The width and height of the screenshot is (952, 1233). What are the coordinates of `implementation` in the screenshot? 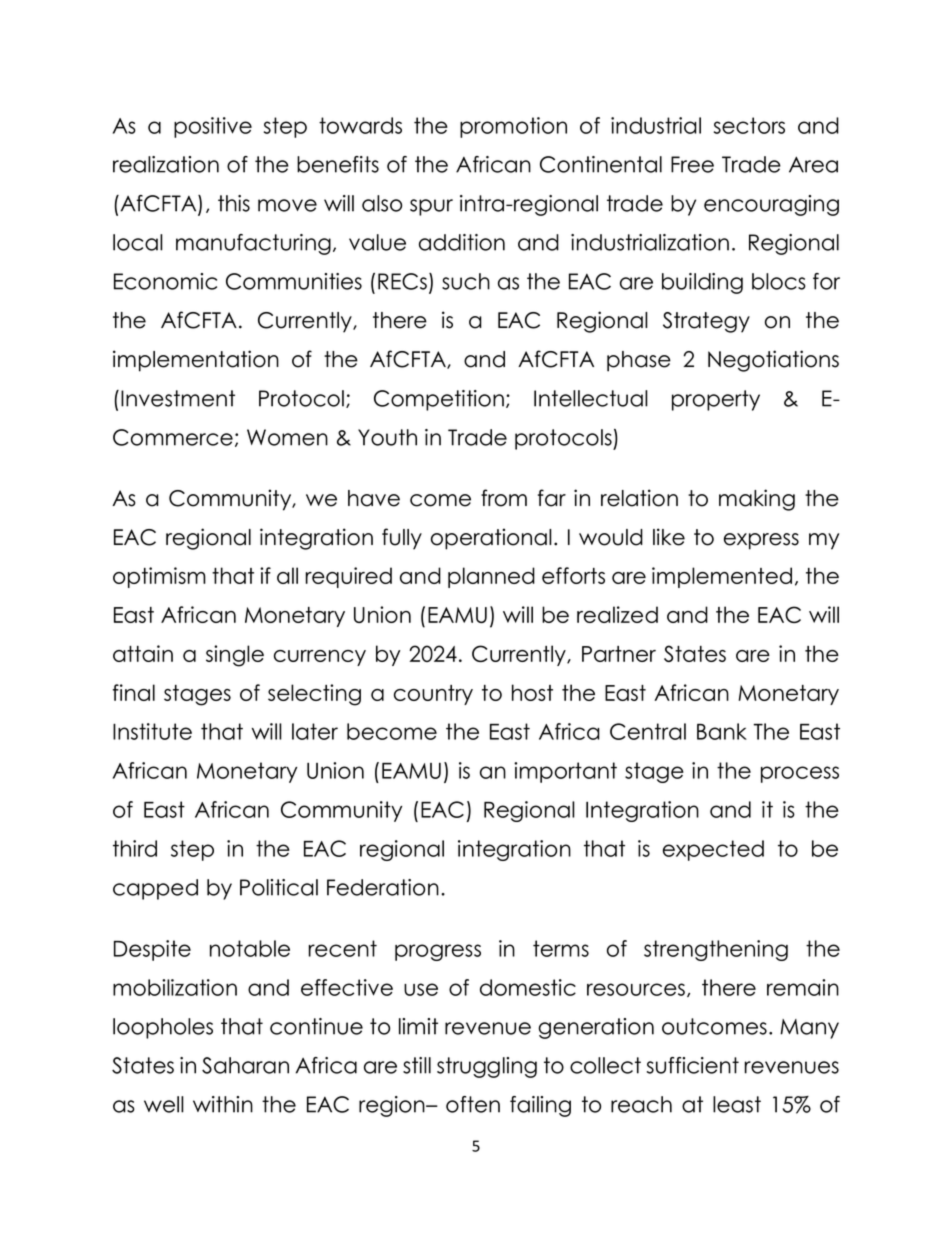 It's located at (196, 361).
